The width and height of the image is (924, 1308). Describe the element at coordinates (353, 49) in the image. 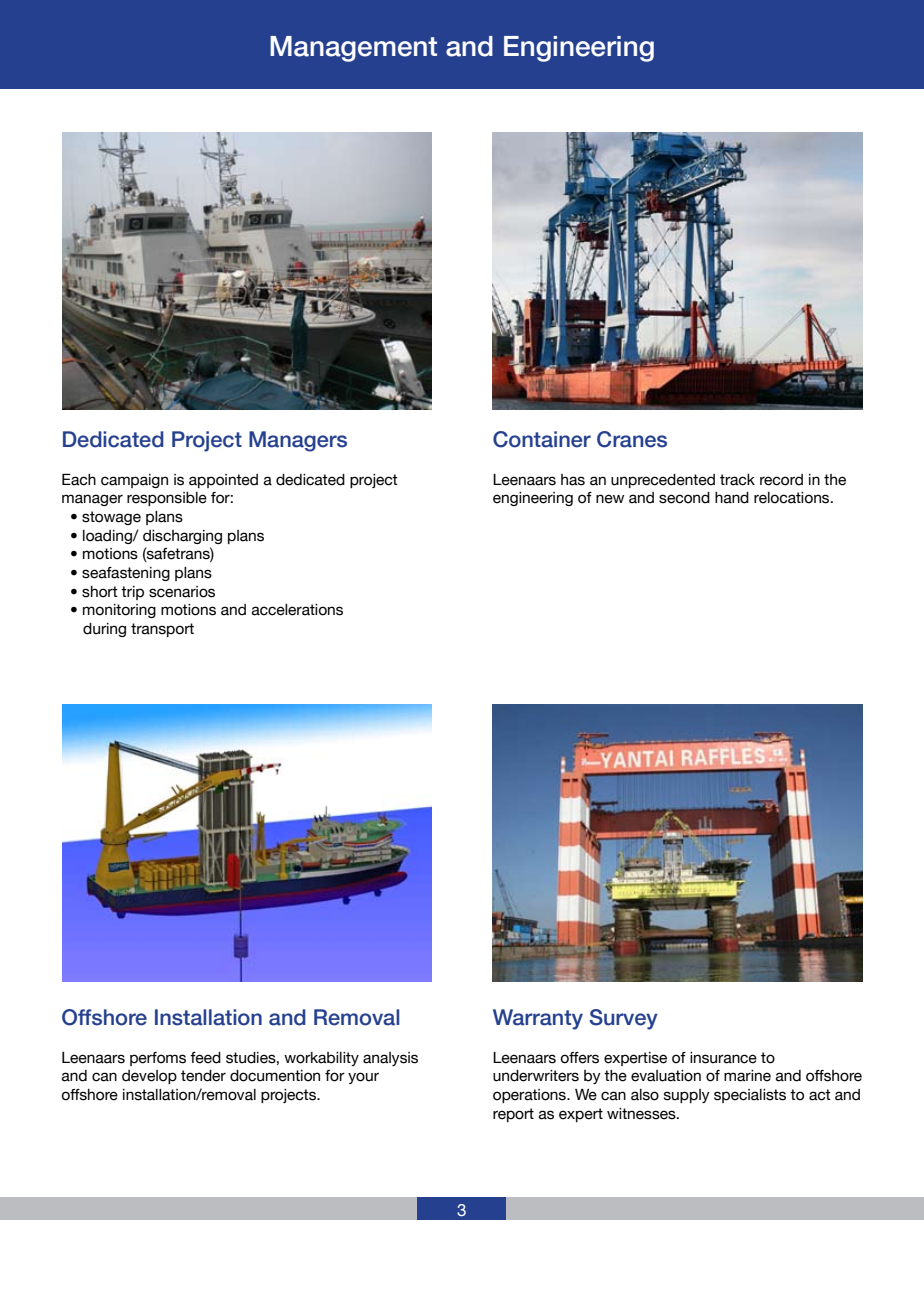

I see `Management` at that location.
